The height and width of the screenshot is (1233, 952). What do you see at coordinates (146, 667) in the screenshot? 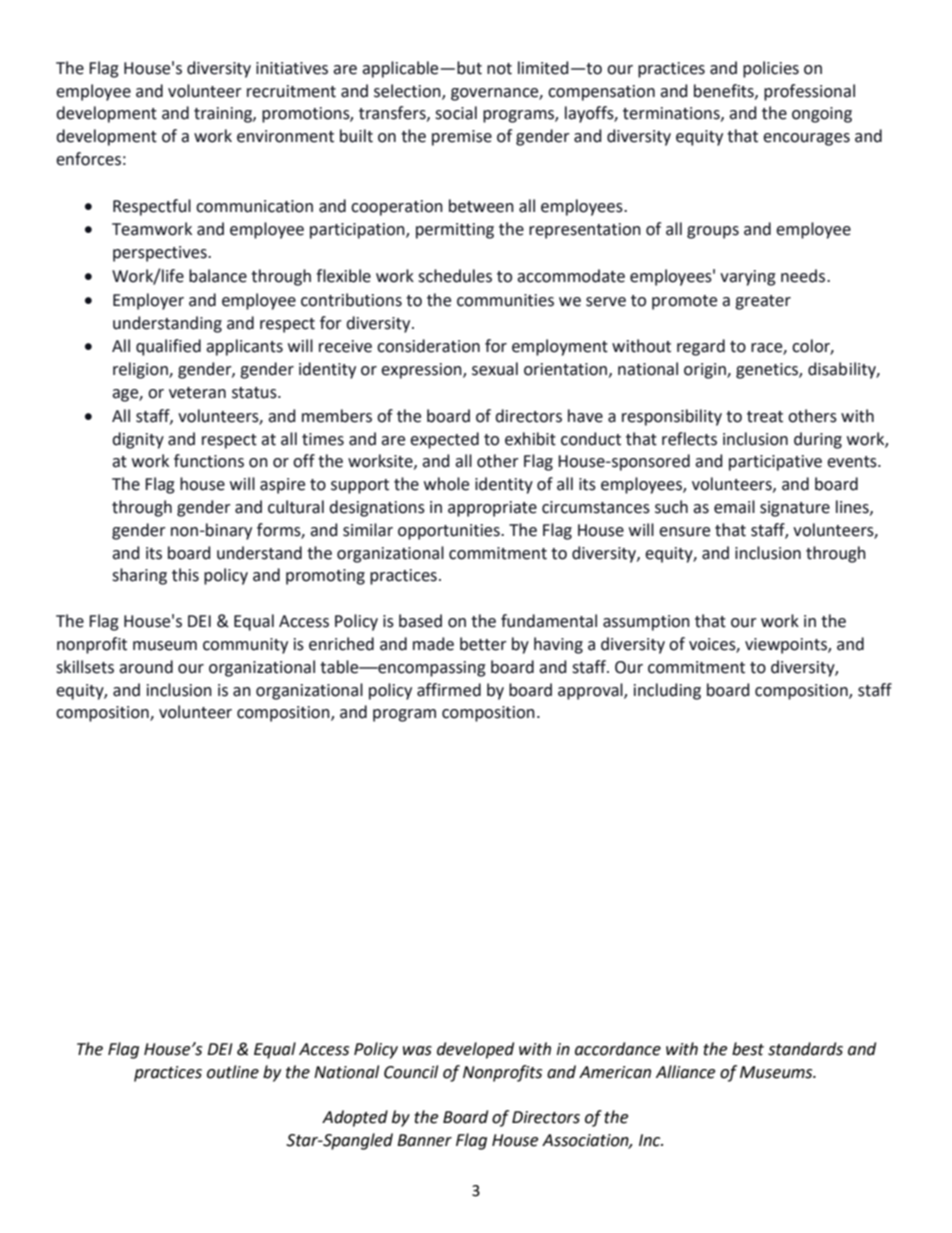
I see `around` at bounding box center [146, 667].
